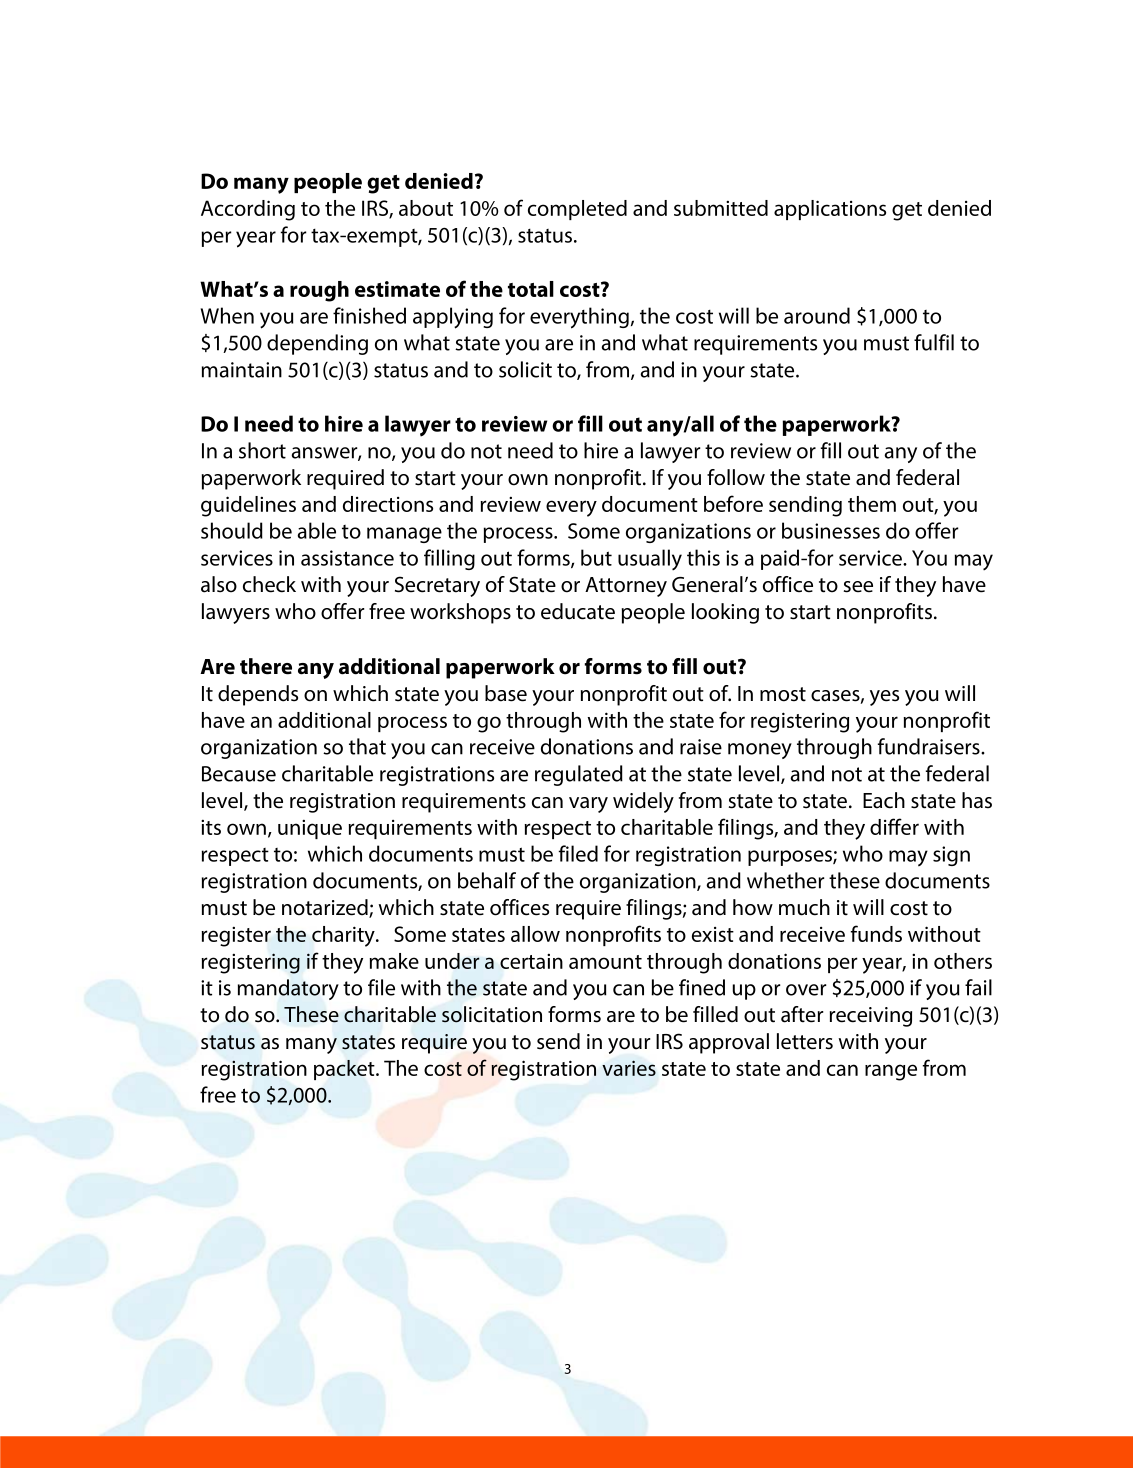 This image has width=1136, height=1470. Describe the element at coordinates (345, 1070) in the image. I see `packet` at that location.
